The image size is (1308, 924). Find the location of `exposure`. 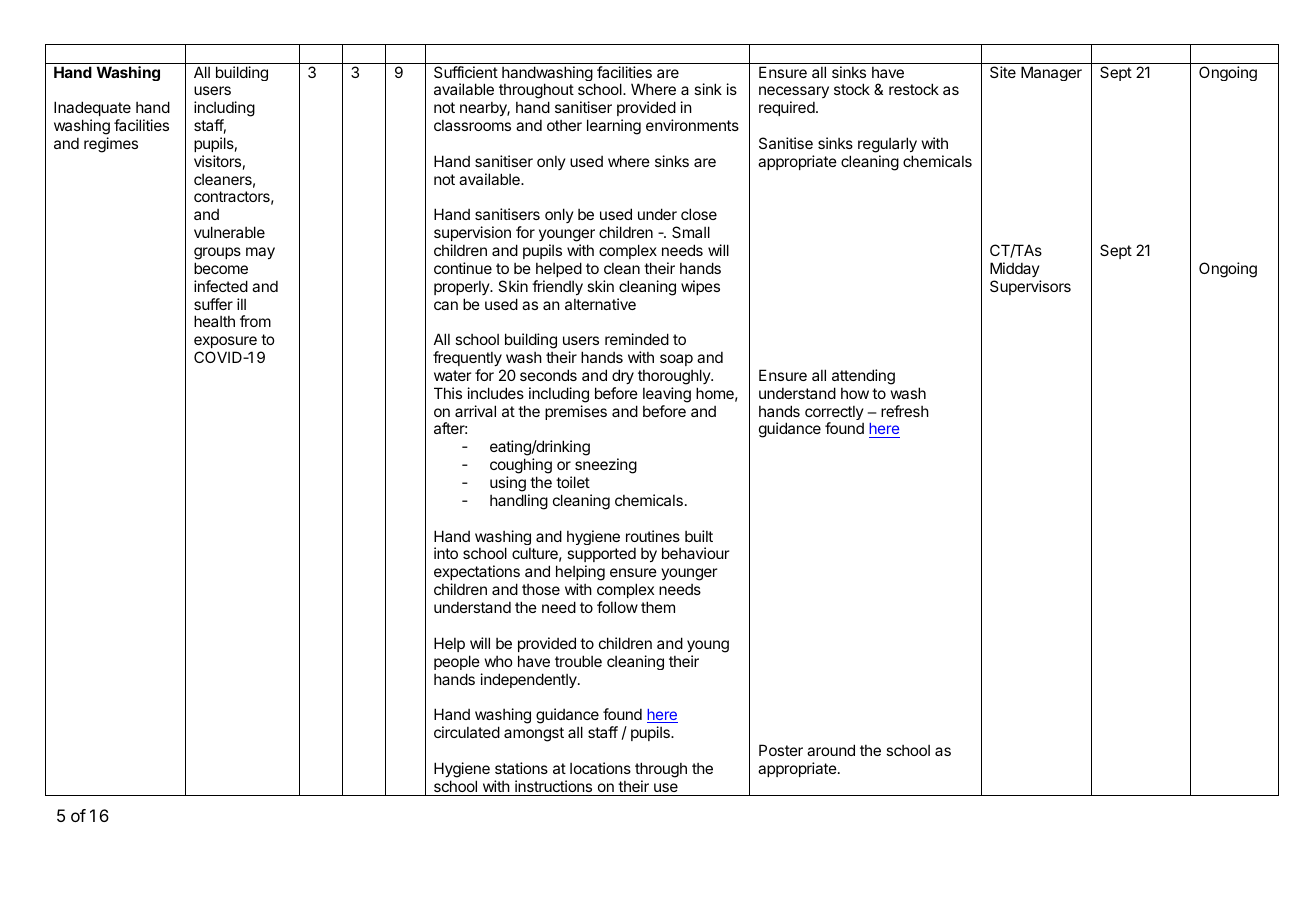

exposure is located at coordinates (225, 342).
